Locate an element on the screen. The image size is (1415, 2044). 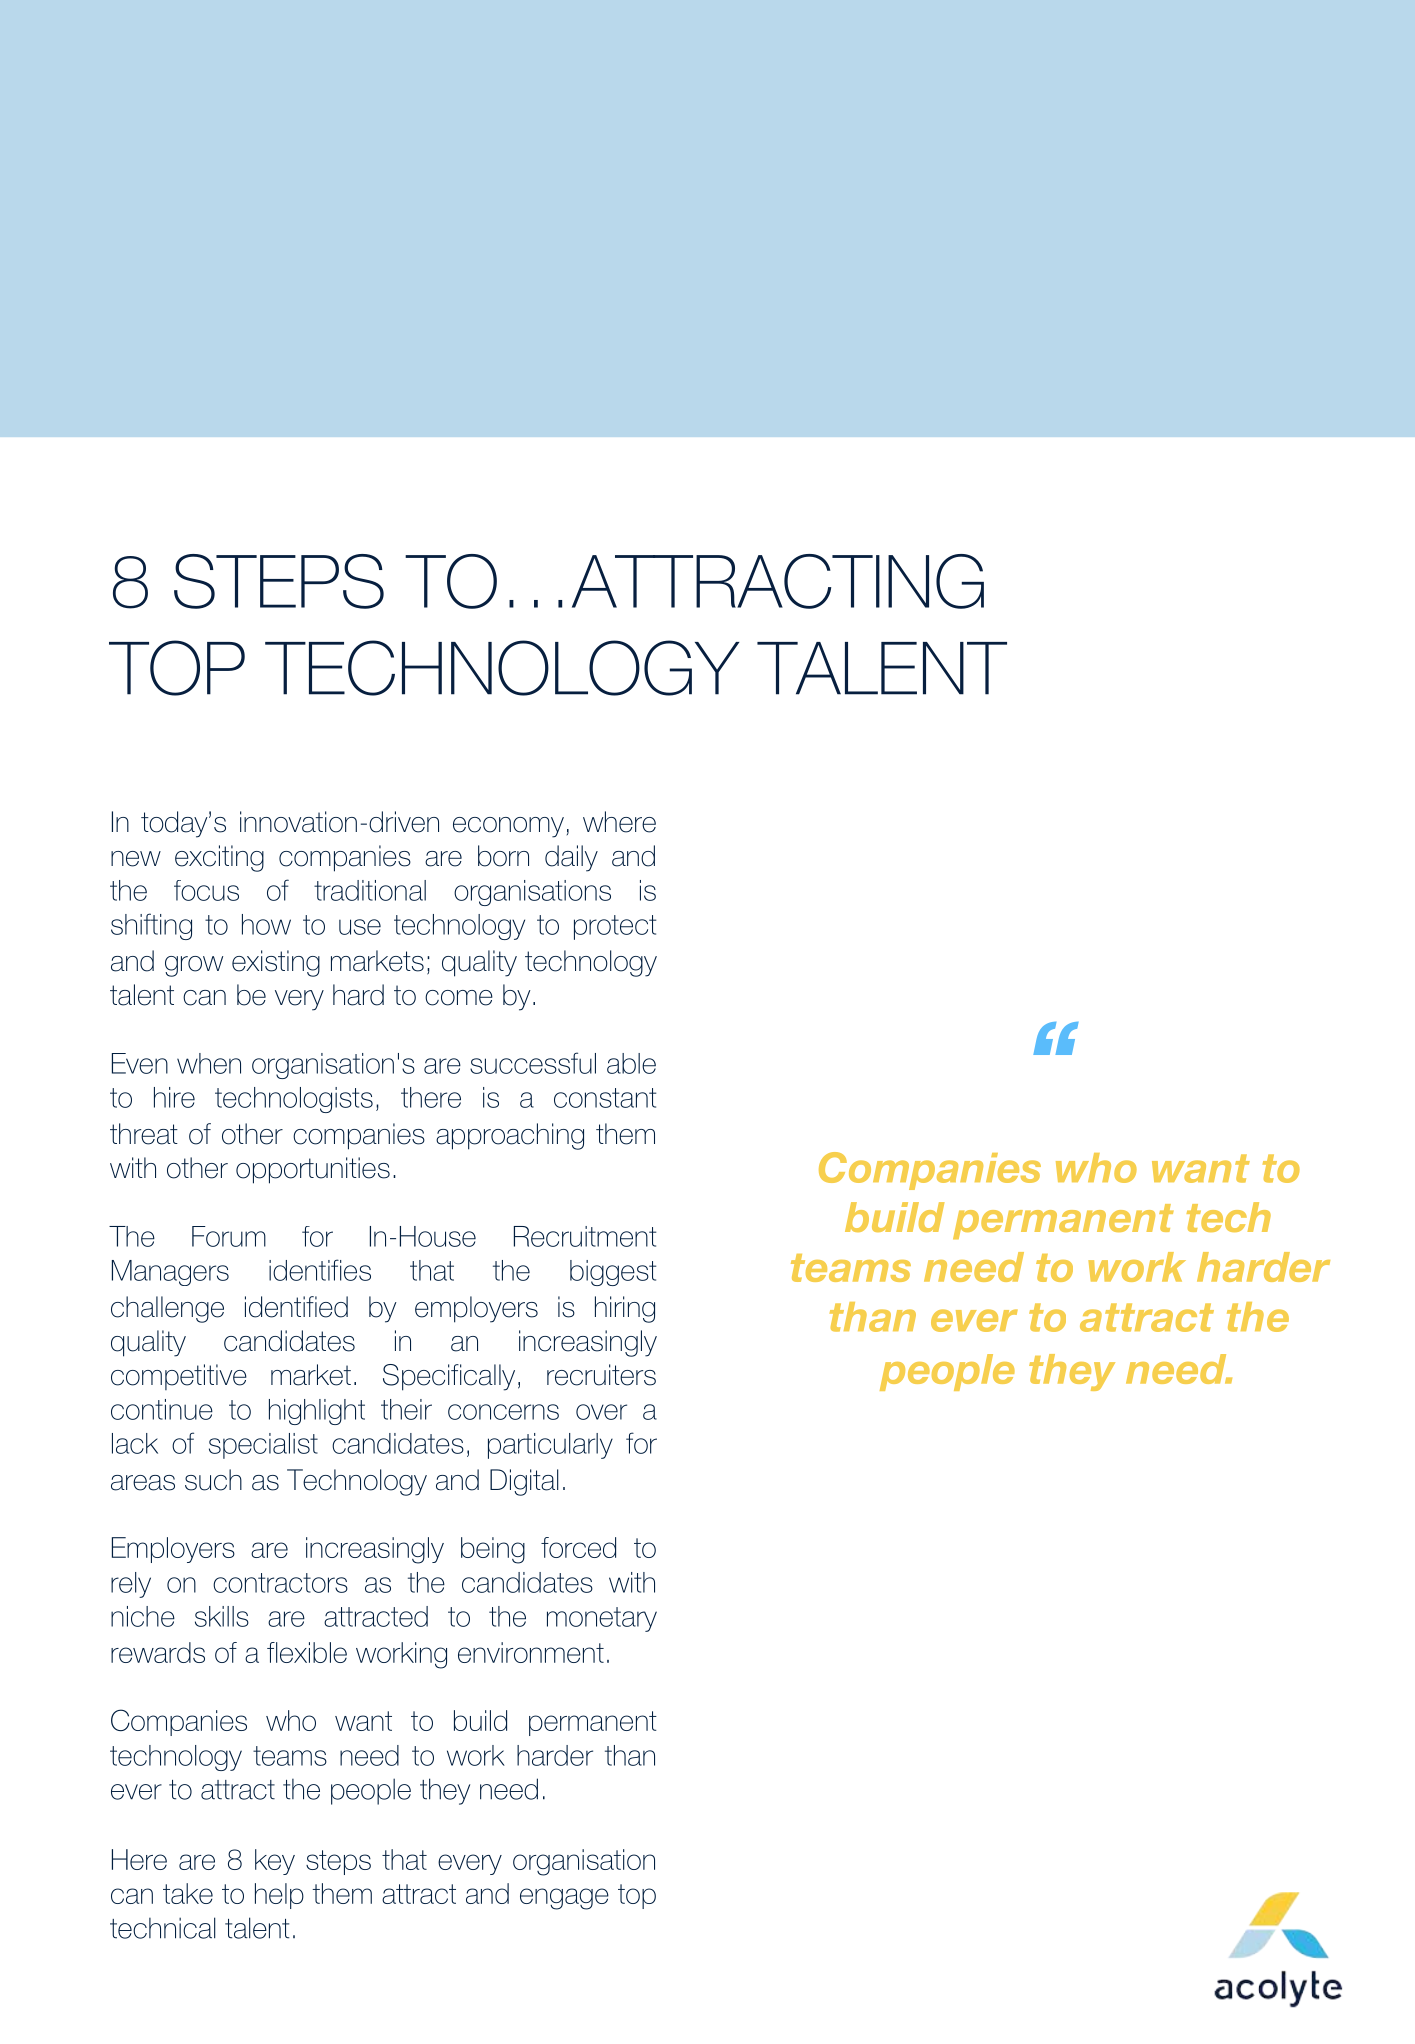
daily is located at coordinates (571, 858).
